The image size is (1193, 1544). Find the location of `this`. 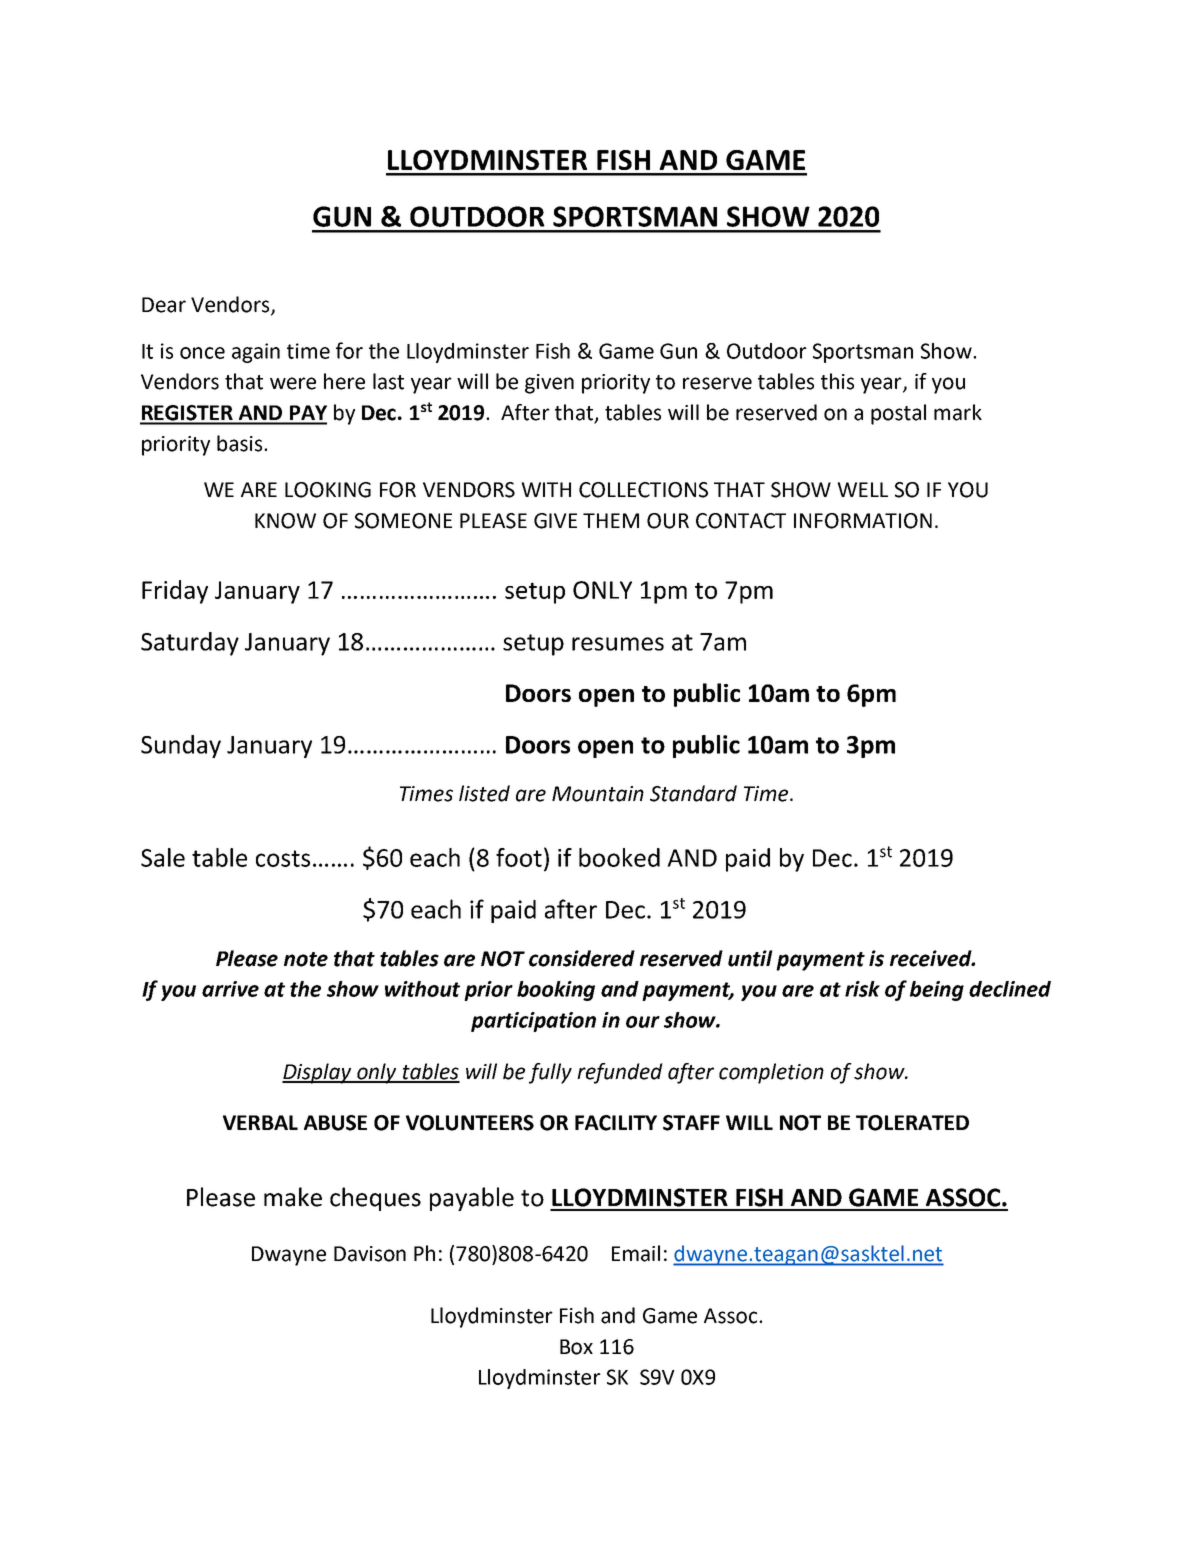

this is located at coordinates (837, 381).
